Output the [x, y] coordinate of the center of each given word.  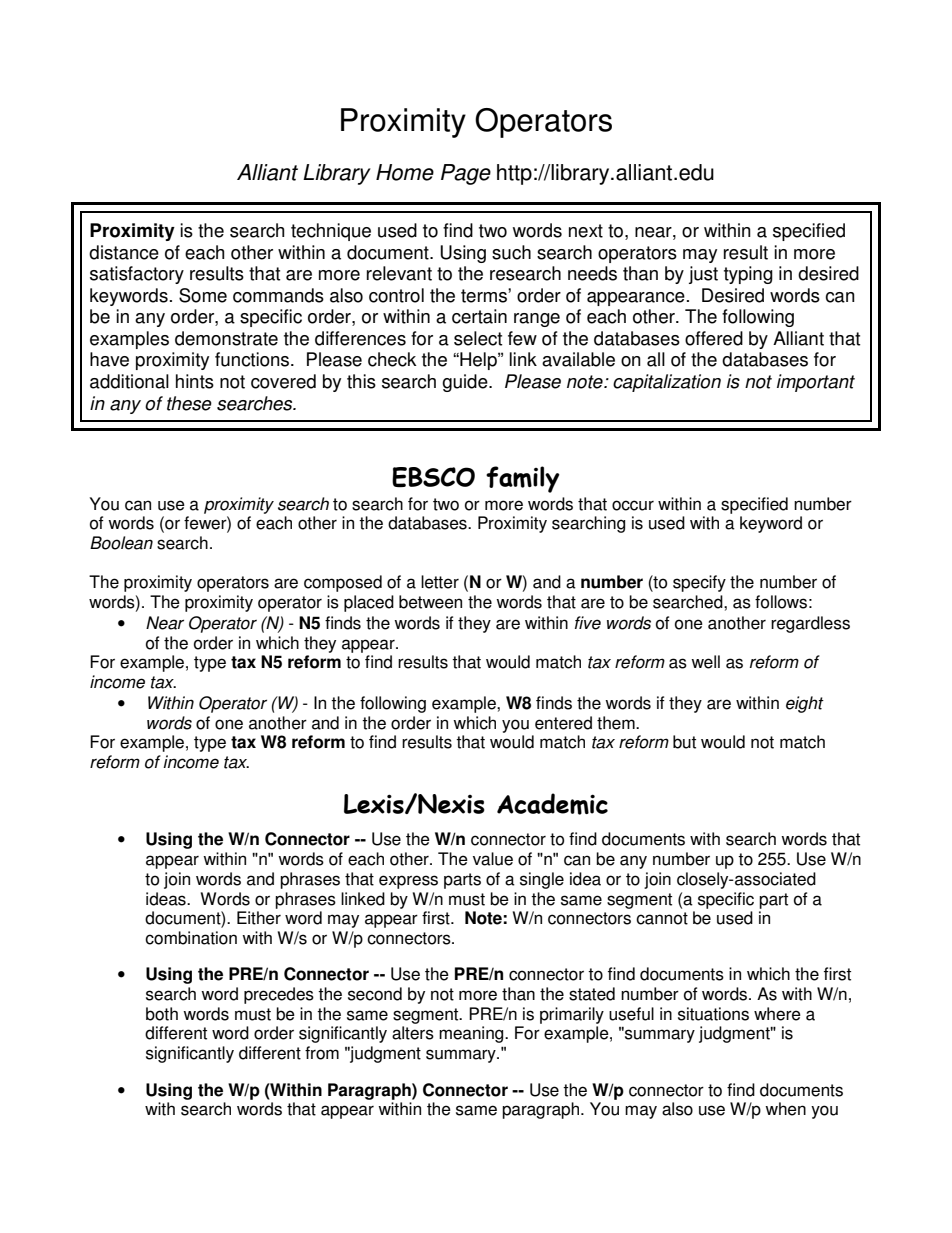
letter [440, 582]
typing [748, 275]
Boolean [121, 543]
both [162, 1014]
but [684, 742]
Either [259, 918]
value [493, 859]
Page [466, 174]
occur [633, 505]
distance [124, 252]
